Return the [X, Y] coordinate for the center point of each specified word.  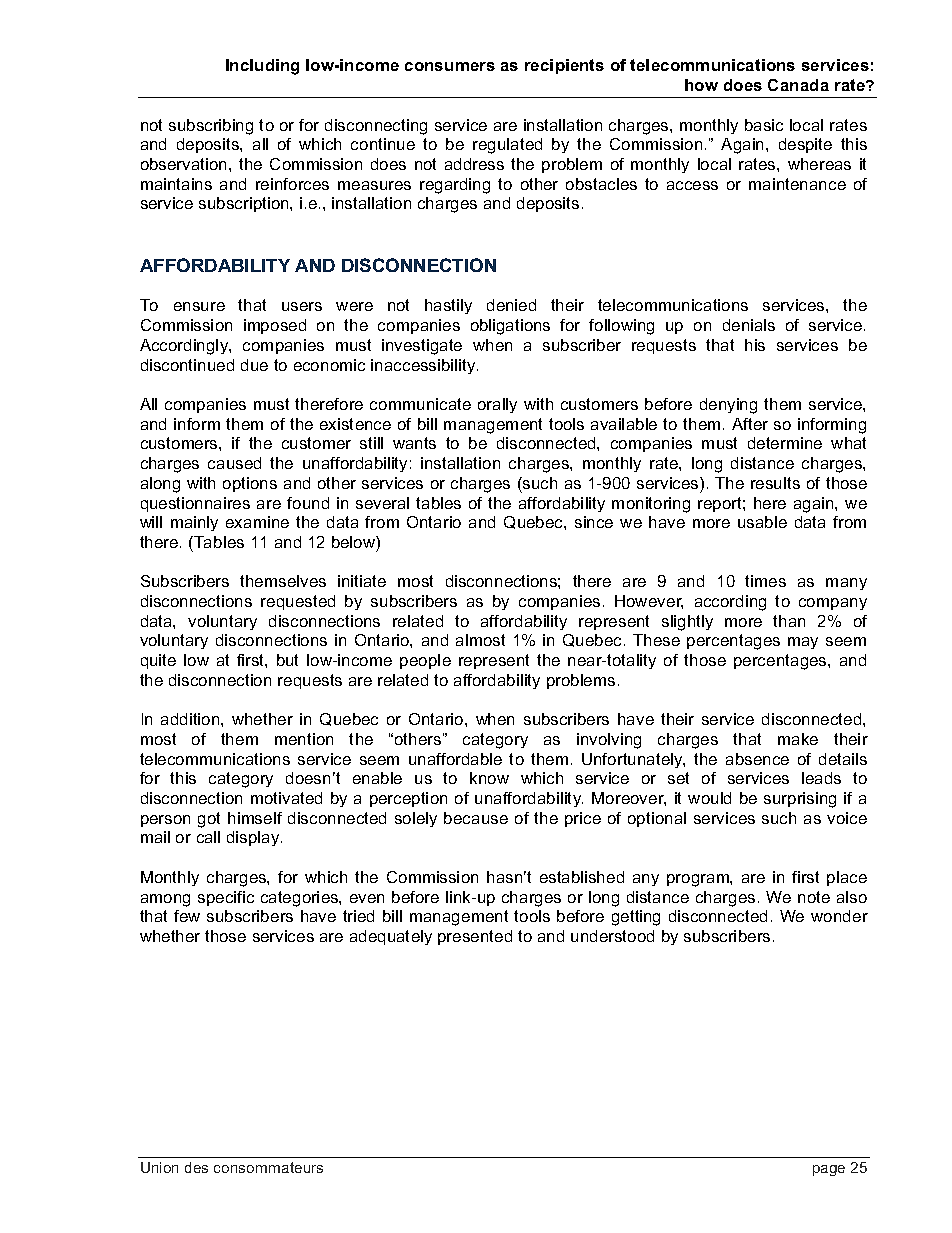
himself [255, 818]
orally [497, 405]
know [489, 778]
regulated [507, 146]
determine [785, 443]
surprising [800, 800]
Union [159, 1167]
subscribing [211, 127]
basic [764, 125]
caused [234, 463]
